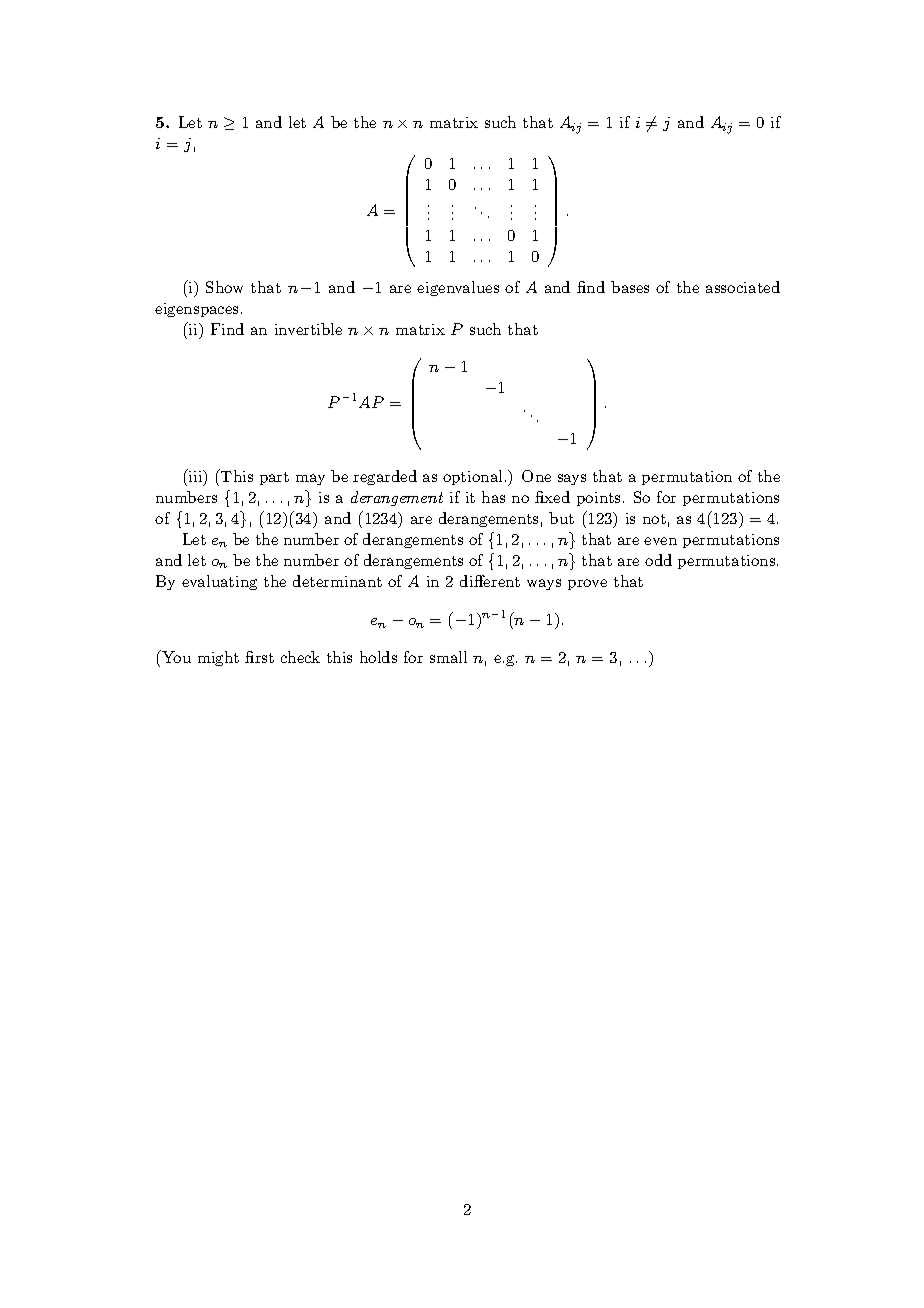 The image size is (924, 1308). I want to click on prove, so click(587, 584).
